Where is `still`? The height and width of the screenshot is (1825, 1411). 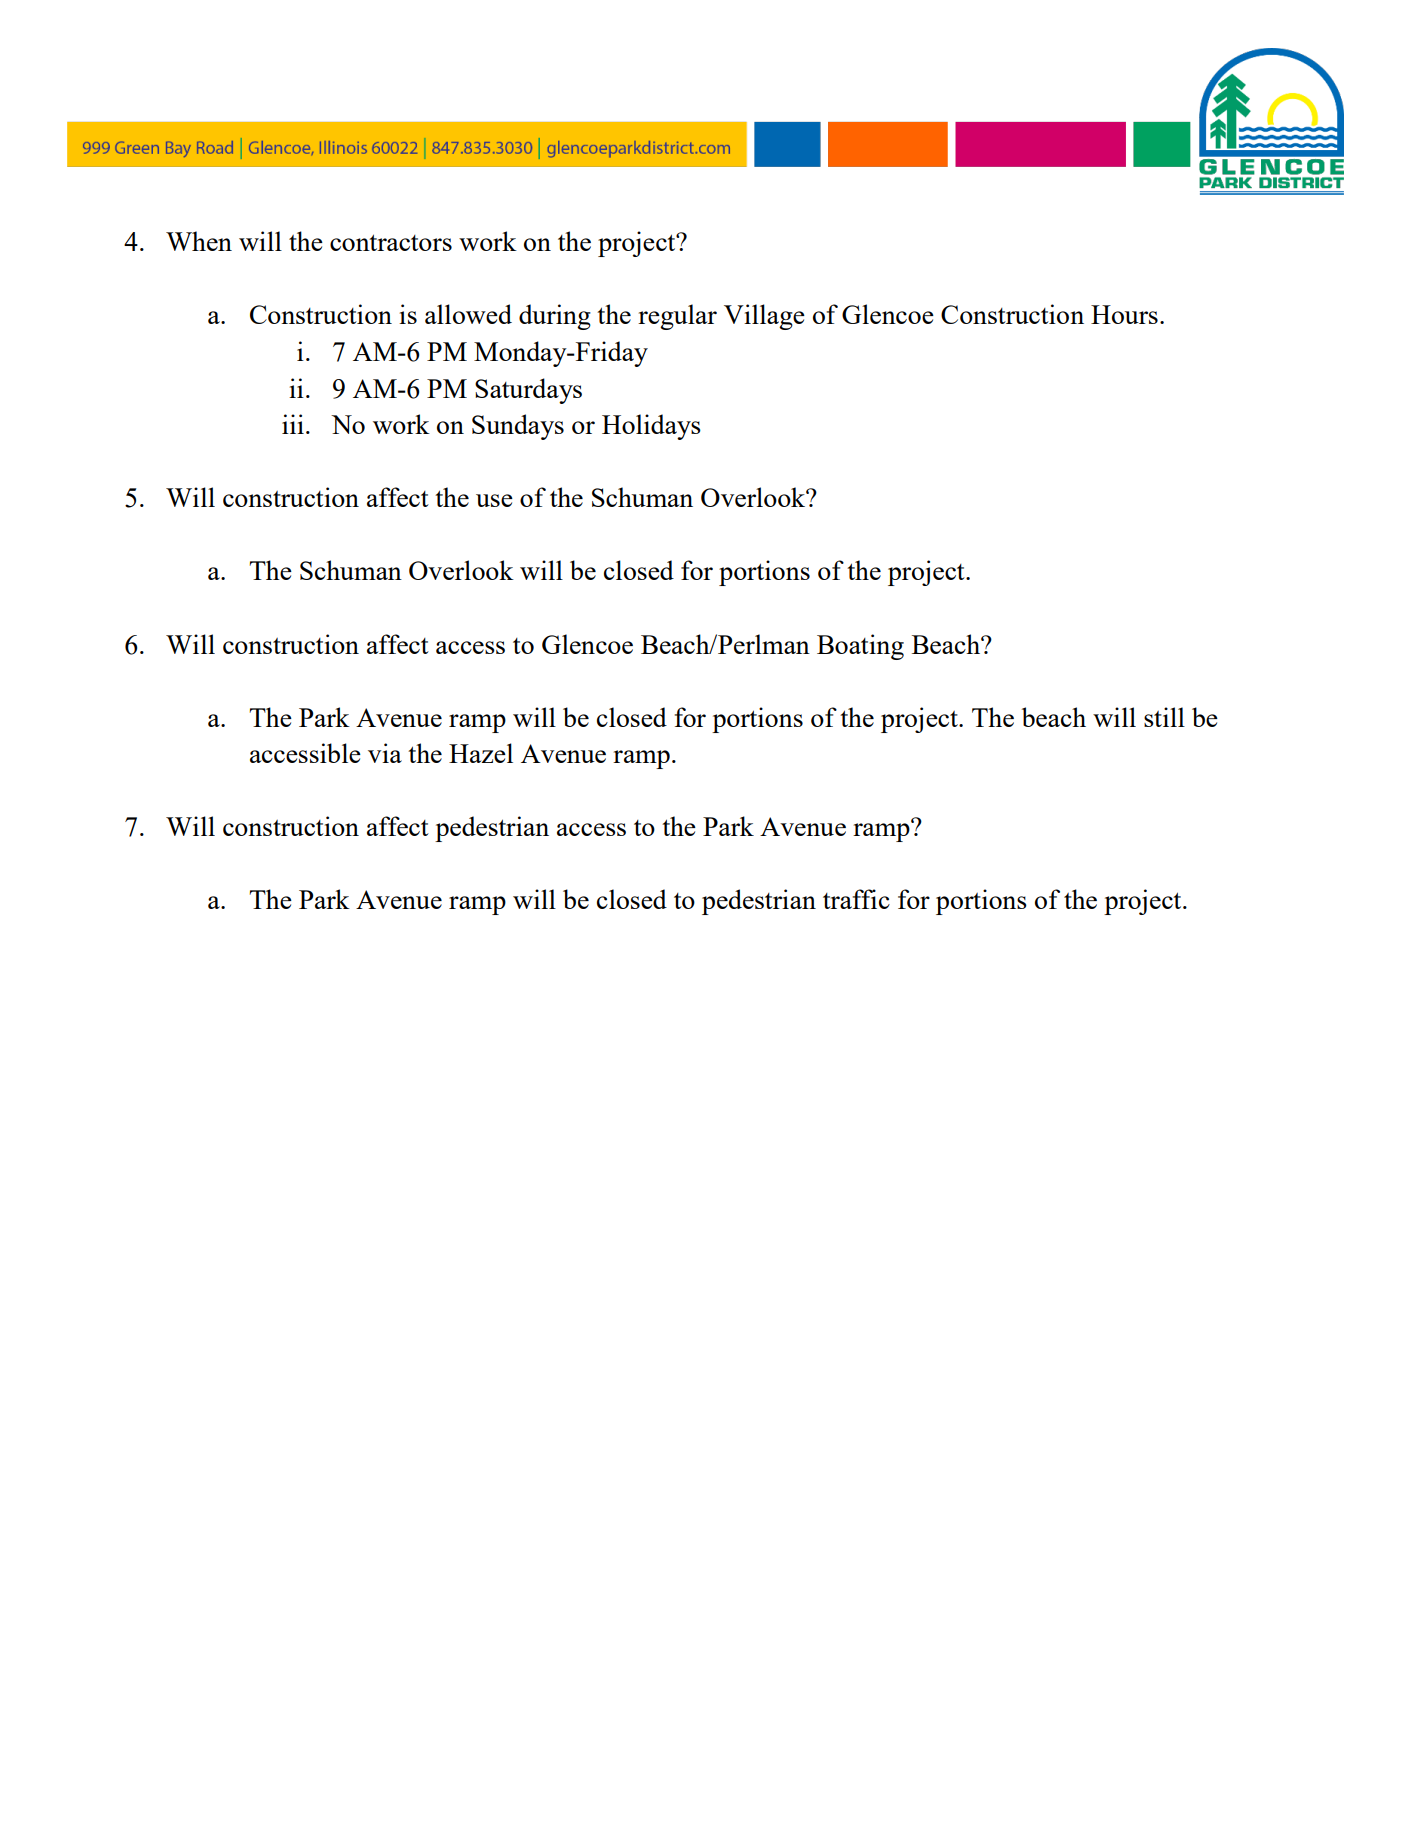 still is located at coordinates (1164, 717).
